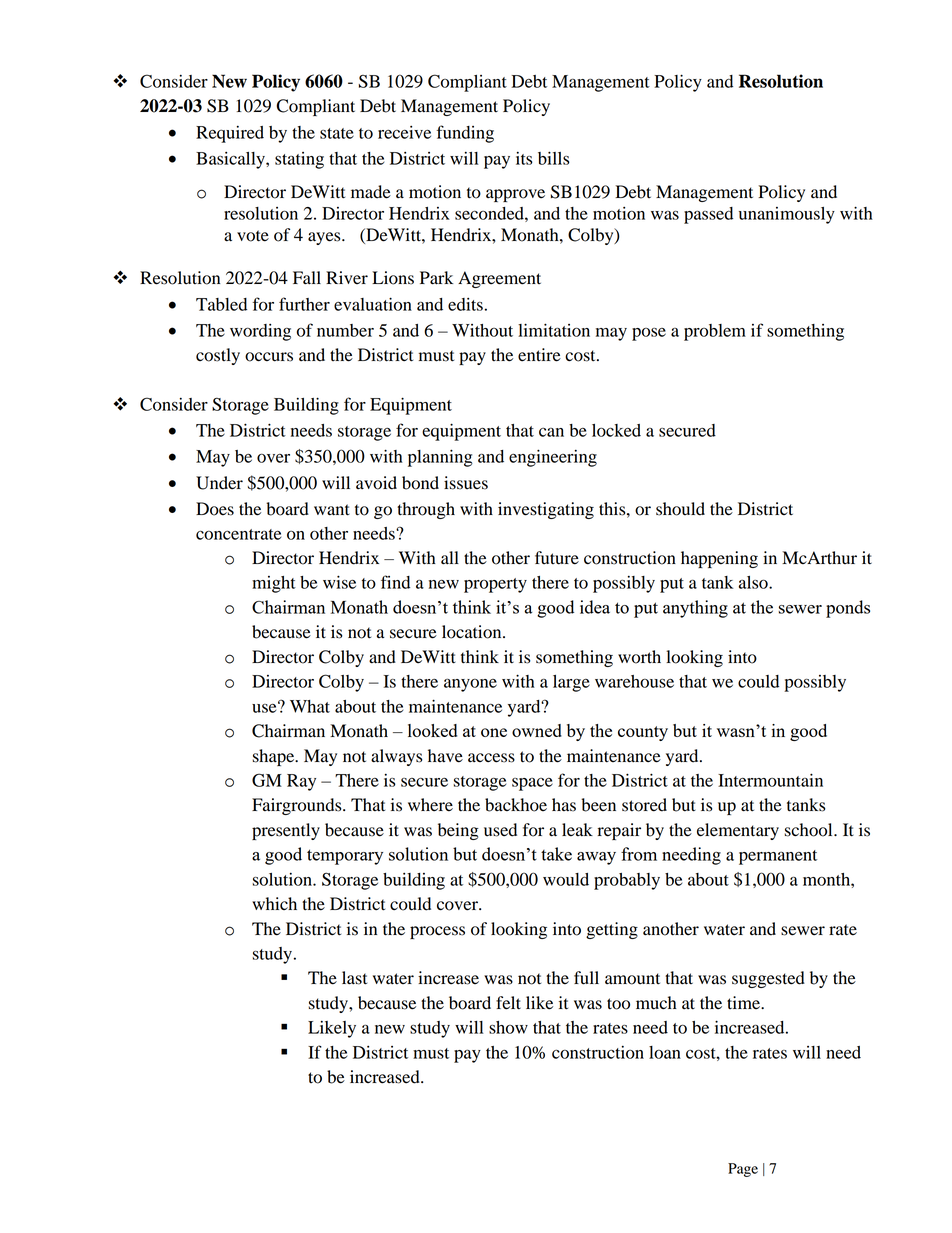 The image size is (952, 1233). I want to click on school, so click(810, 830).
